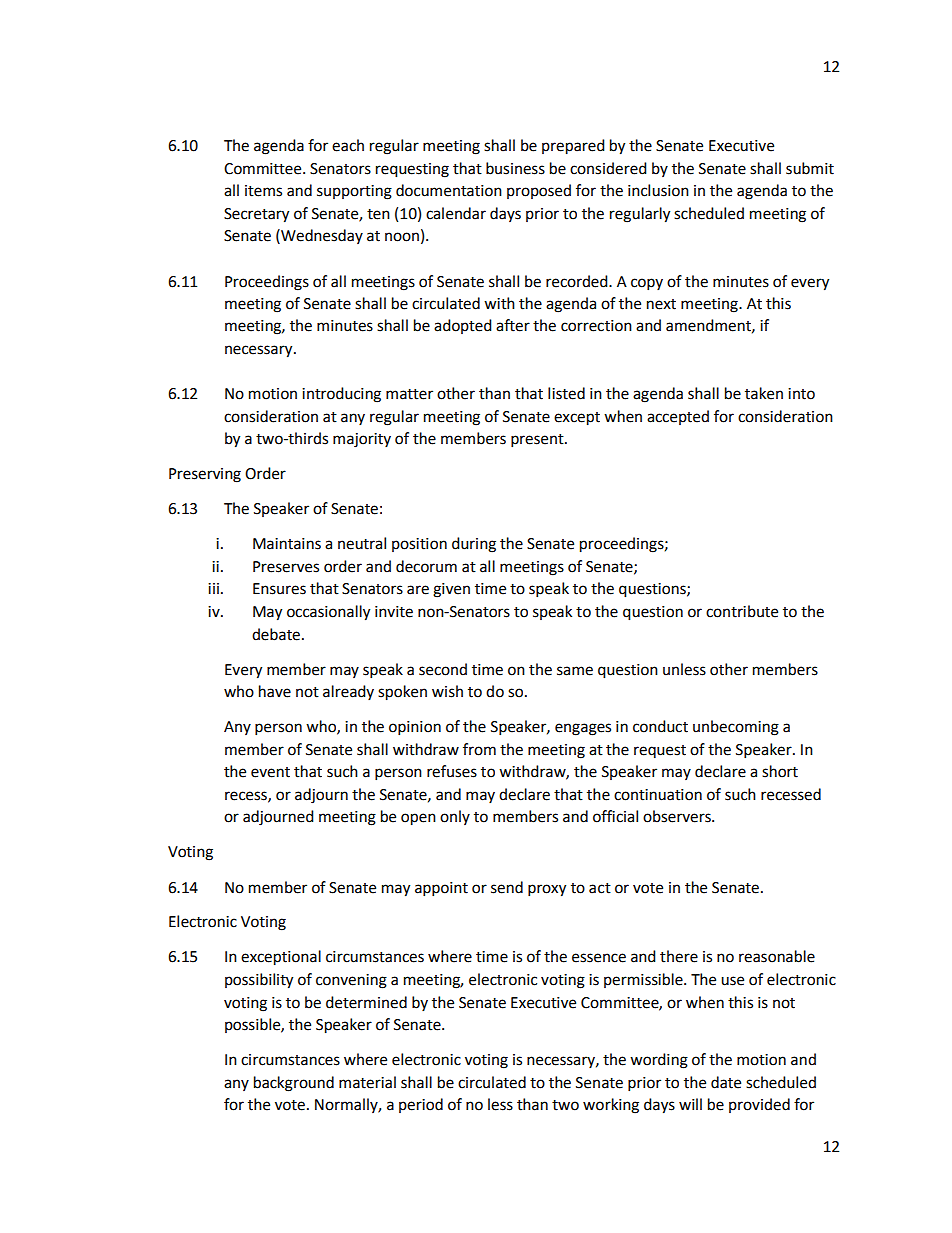 This screenshot has height=1233, width=952. What do you see at coordinates (294, 1084) in the screenshot?
I see `background` at bounding box center [294, 1084].
